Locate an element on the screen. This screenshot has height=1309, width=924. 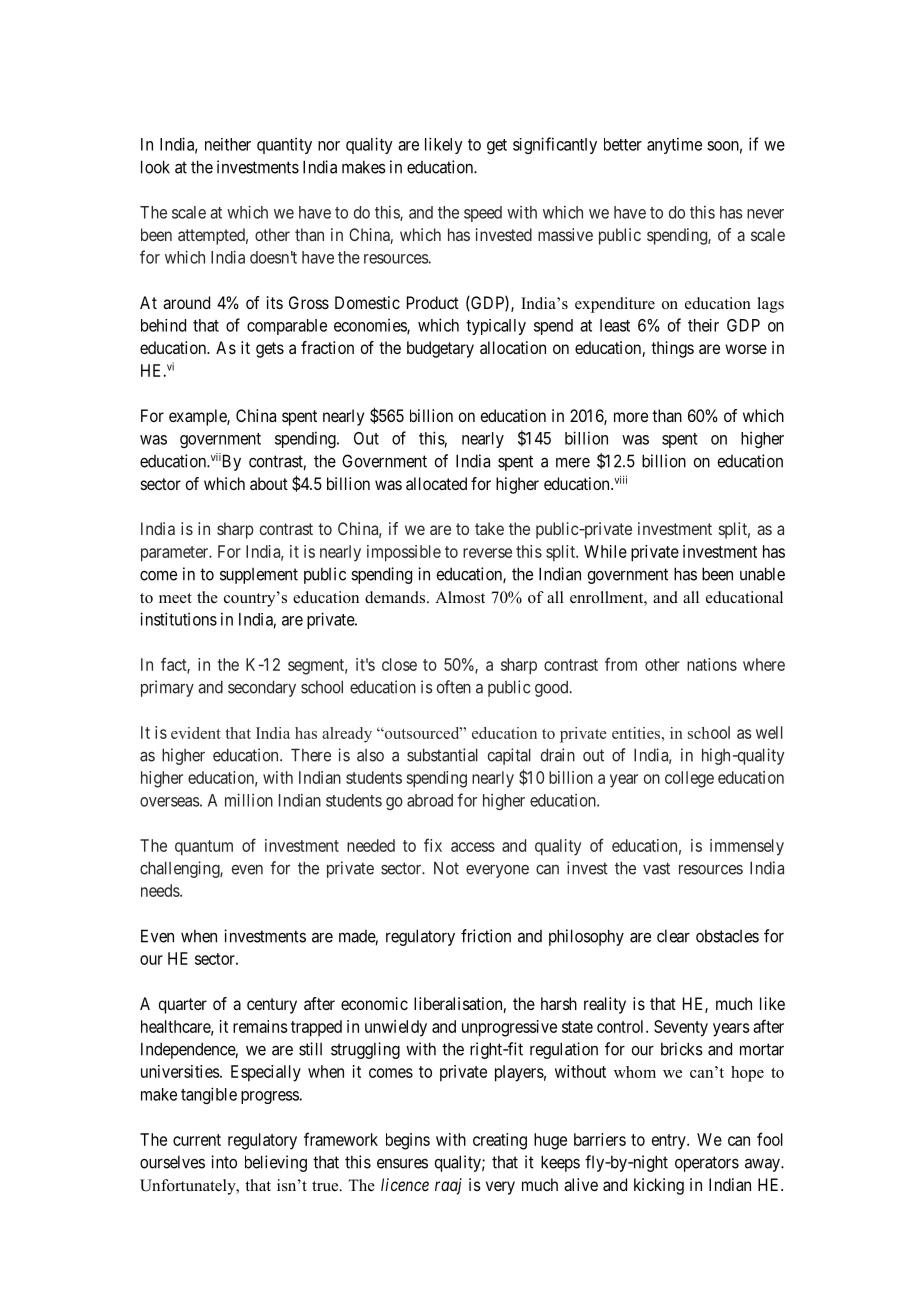
about is located at coordinates (269, 483).
